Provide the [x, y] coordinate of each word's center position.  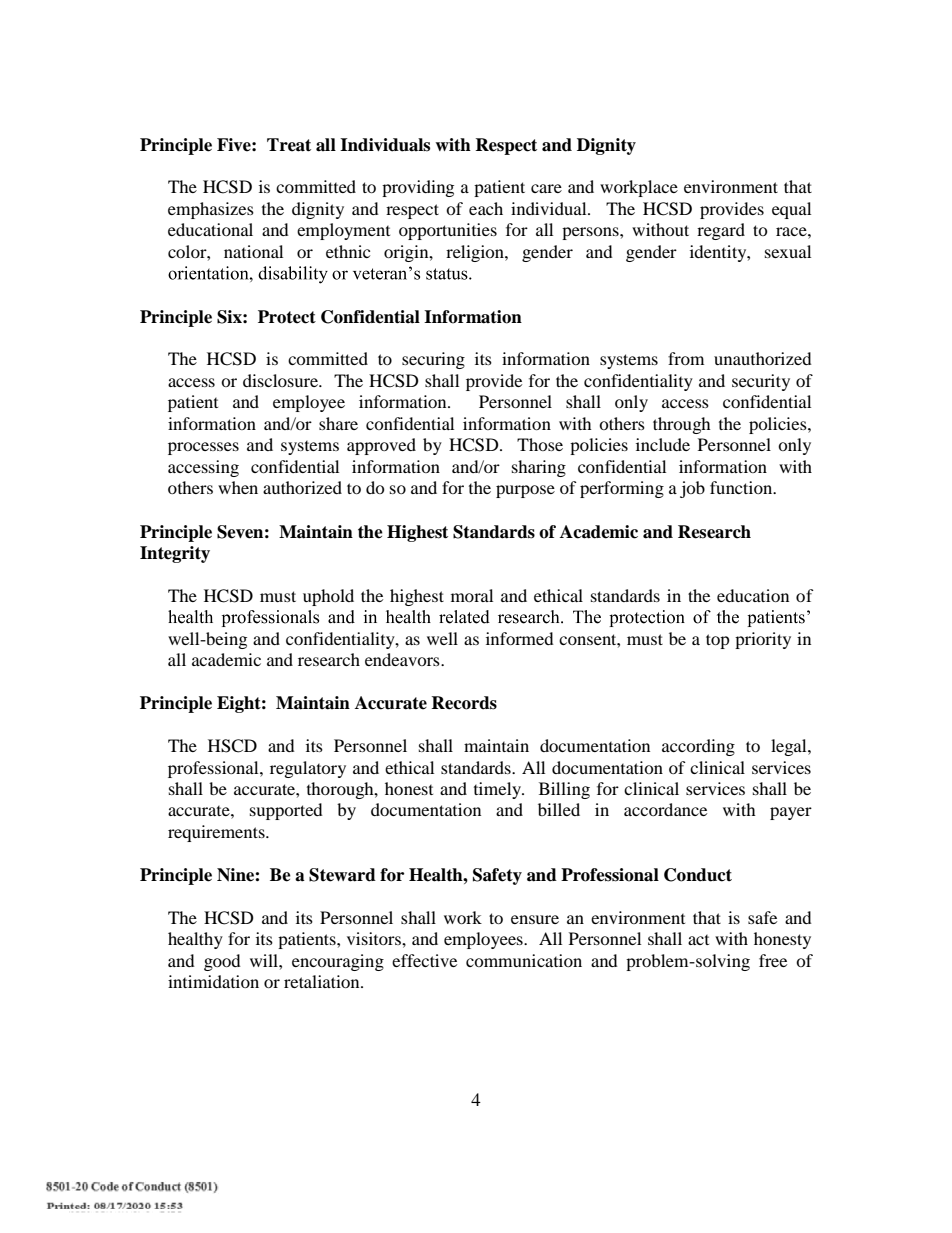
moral [472, 595]
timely [498, 790]
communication [524, 960]
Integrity [175, 554]
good [222, 962]
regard [721, 231]
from [686, 358]
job [692, 489]
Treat [289, 145]
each [486, 208]
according [698, 747]
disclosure [281, 380]
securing [433, 360]
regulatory [308, 769]
